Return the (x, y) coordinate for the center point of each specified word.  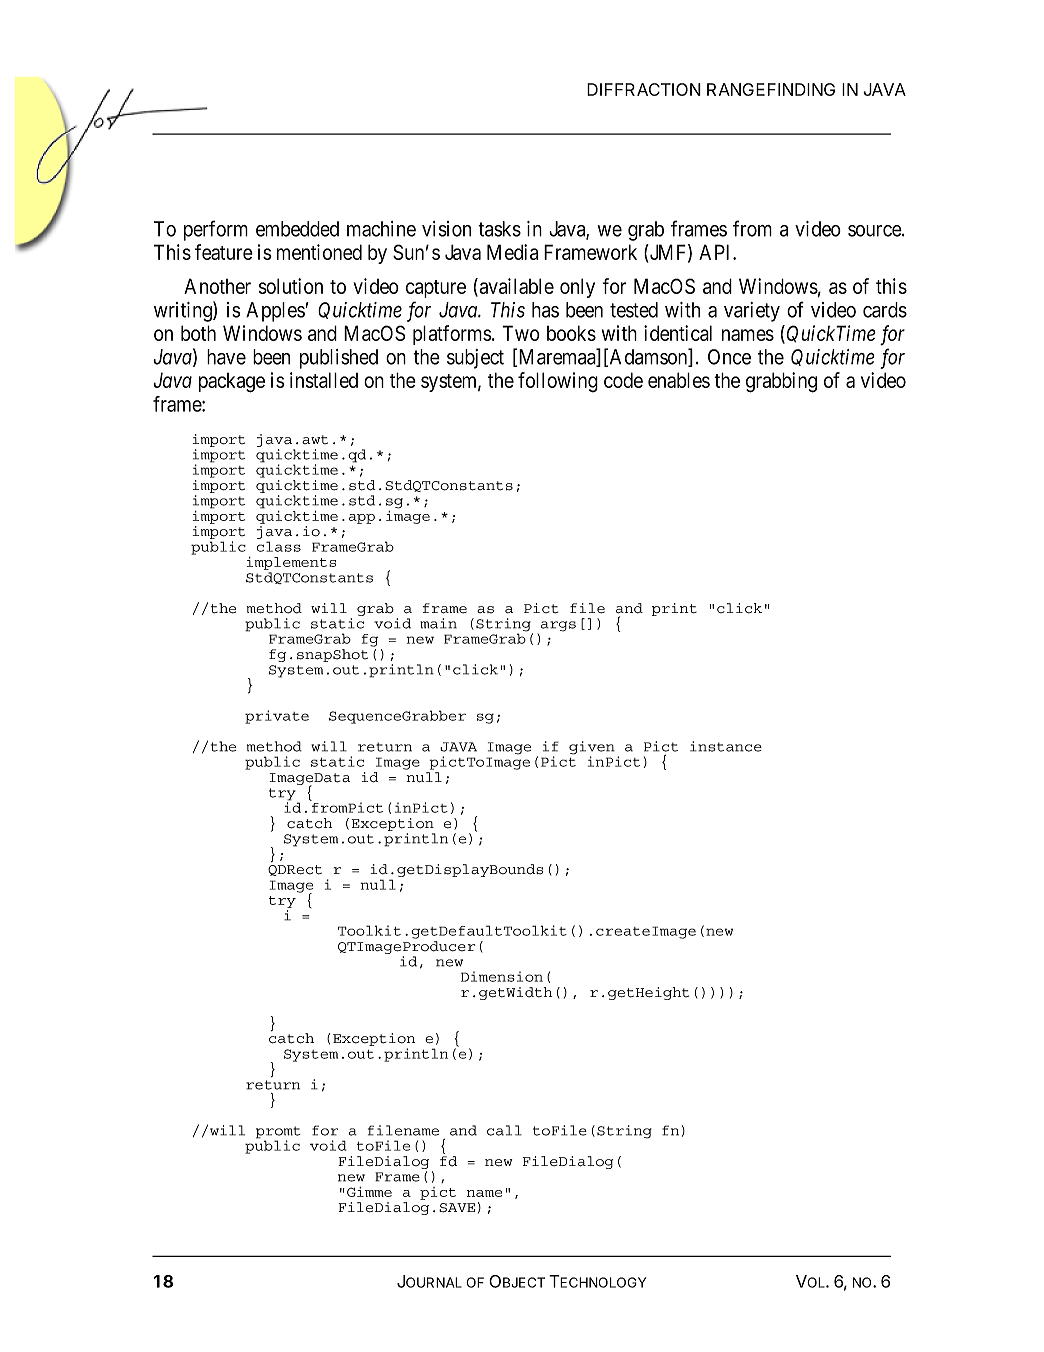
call (504, 1130)
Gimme (369, 1192)
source (875, 231)
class (279, 546)
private (277, 717)
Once (729, 357)
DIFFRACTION (644, 89)
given (592, 749)
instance (726, 746)
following (558, 382)
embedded (297, 229)
